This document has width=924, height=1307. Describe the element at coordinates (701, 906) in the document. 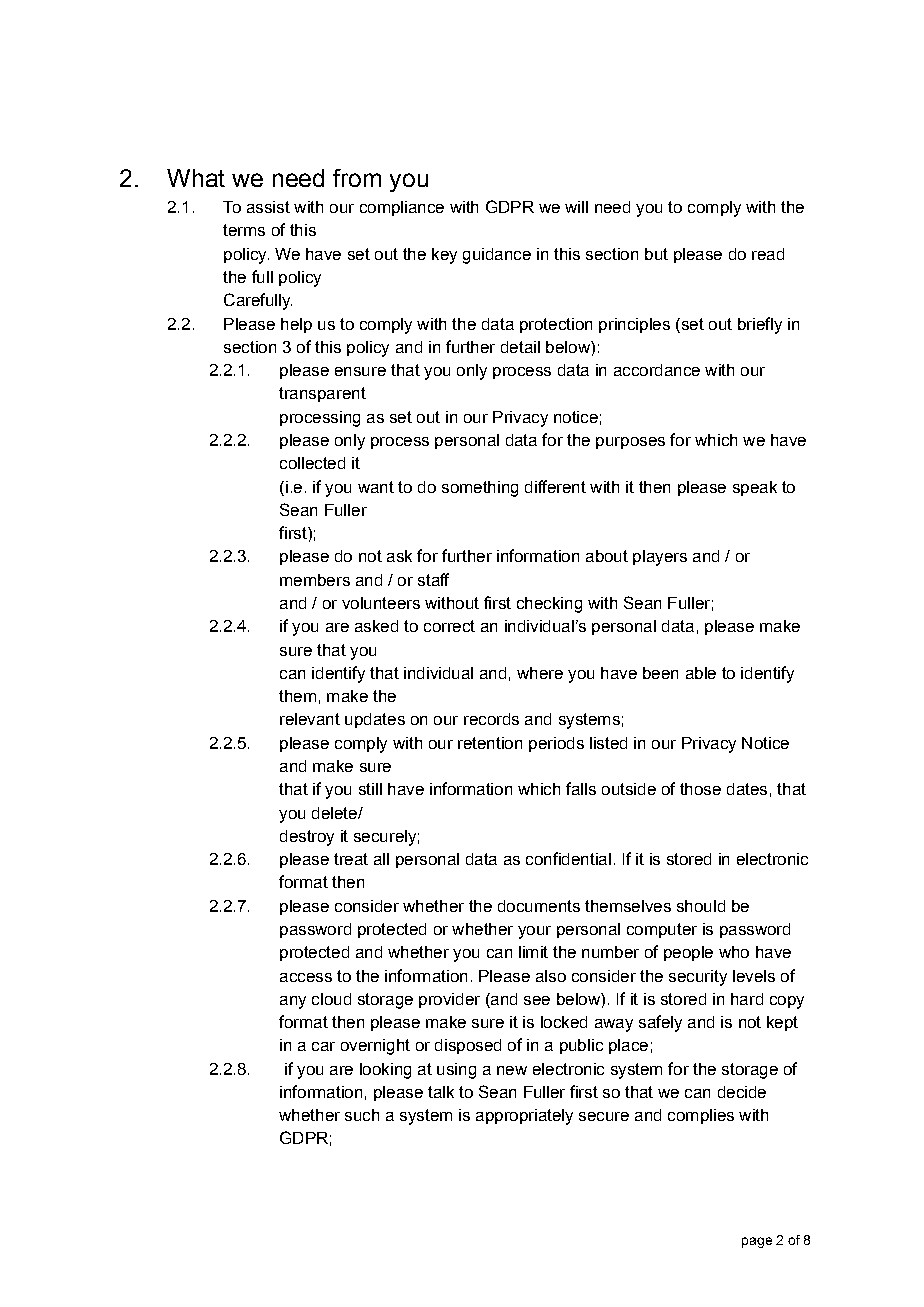

I see `should` at that location.
